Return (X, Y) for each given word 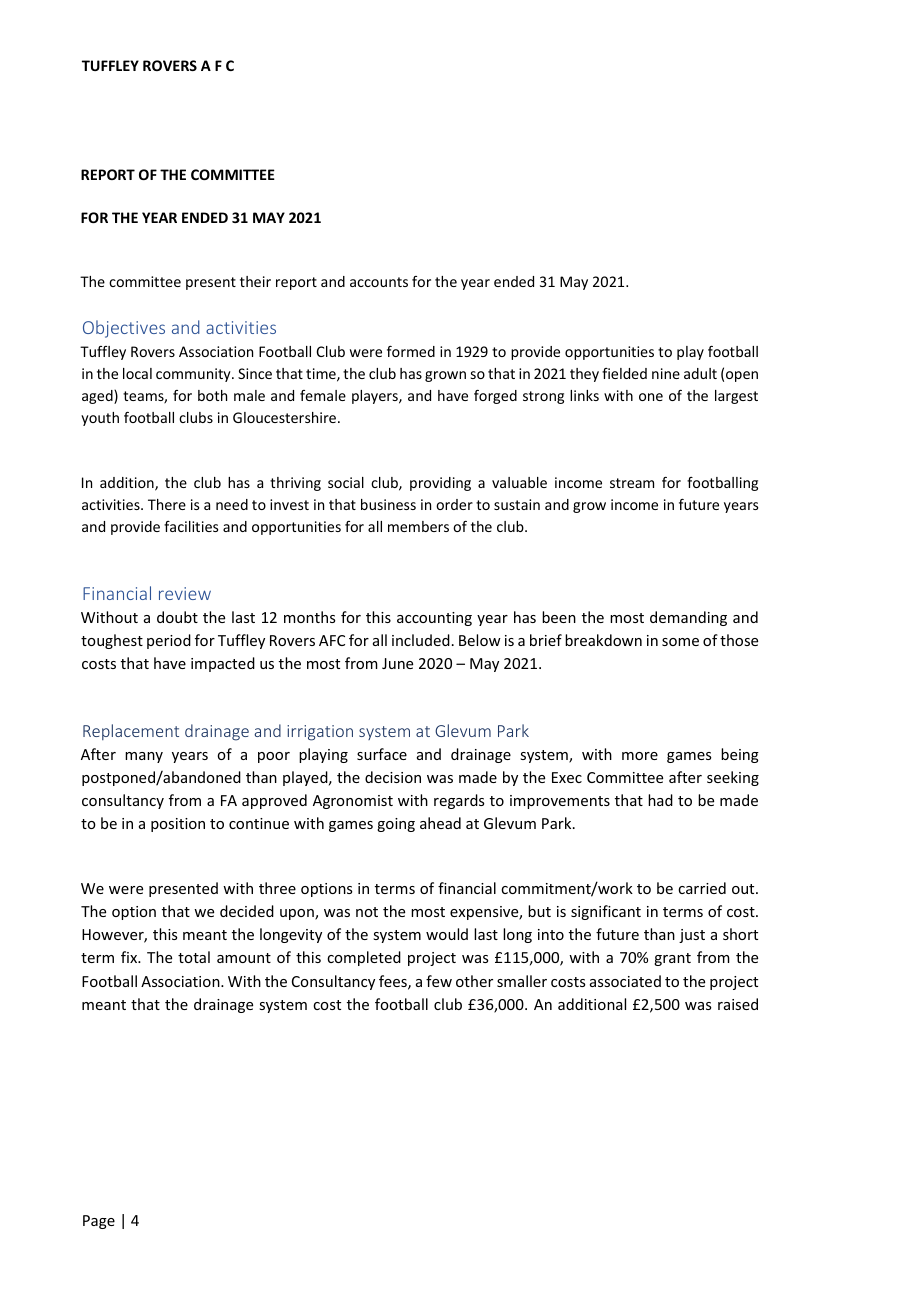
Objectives (124, 329)
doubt (177, 617)
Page (99, 1222)
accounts (379, 282)
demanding (688, 618)
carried (702, 888)
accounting (434, 619)
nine (666, 373)
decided (247, 911)
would (447, 934)
